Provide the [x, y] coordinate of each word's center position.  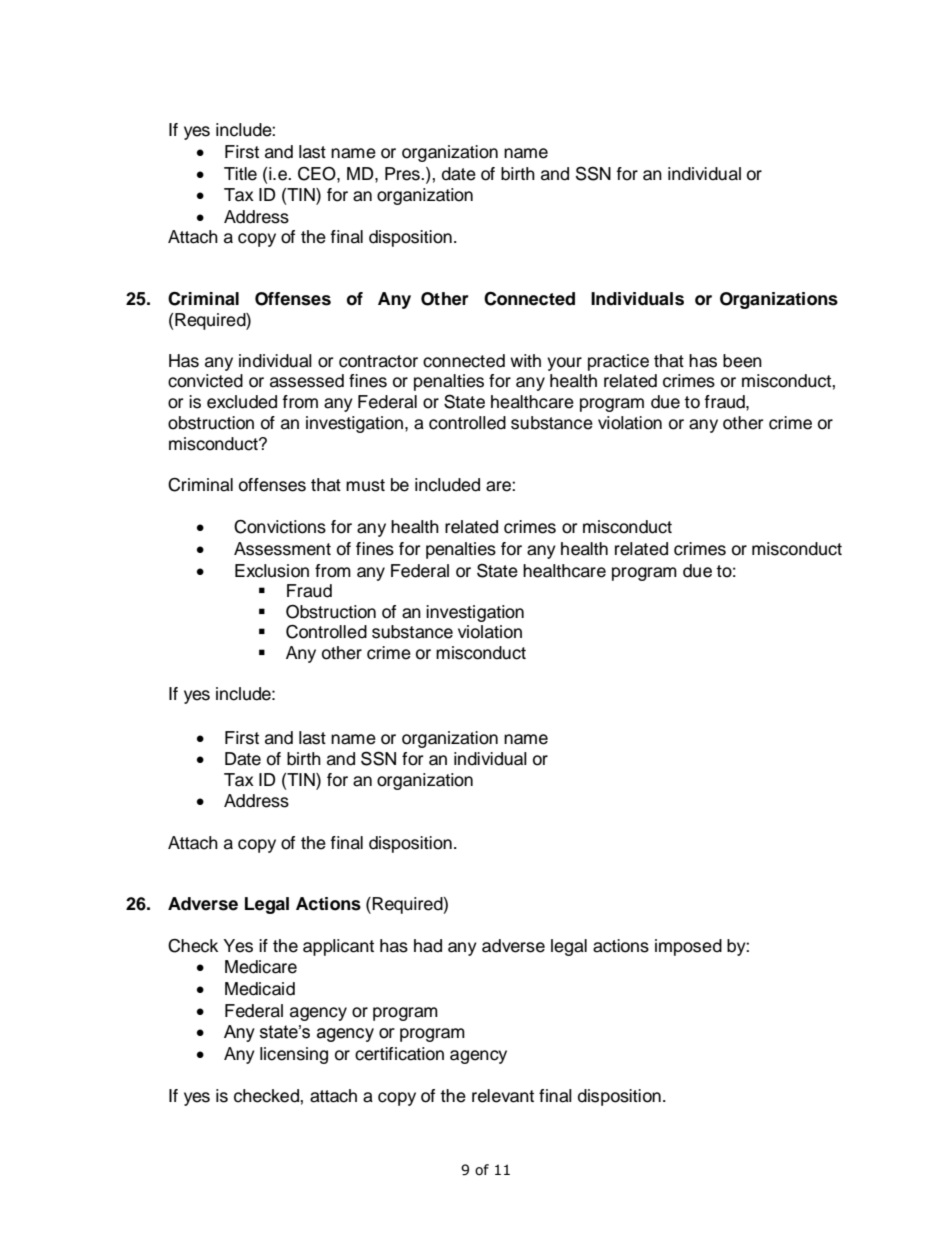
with [525, 360]
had [428, 946]
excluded [242, 402]
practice [618, 362]
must [365, 485]
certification [399, 1054]
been [742, 361]
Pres [403, 174]
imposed [688, 947]
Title [240, 174]
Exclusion [272, 571]
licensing [294, 1055]
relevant [503, 1096]
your [564, 364]
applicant [338, 947]
